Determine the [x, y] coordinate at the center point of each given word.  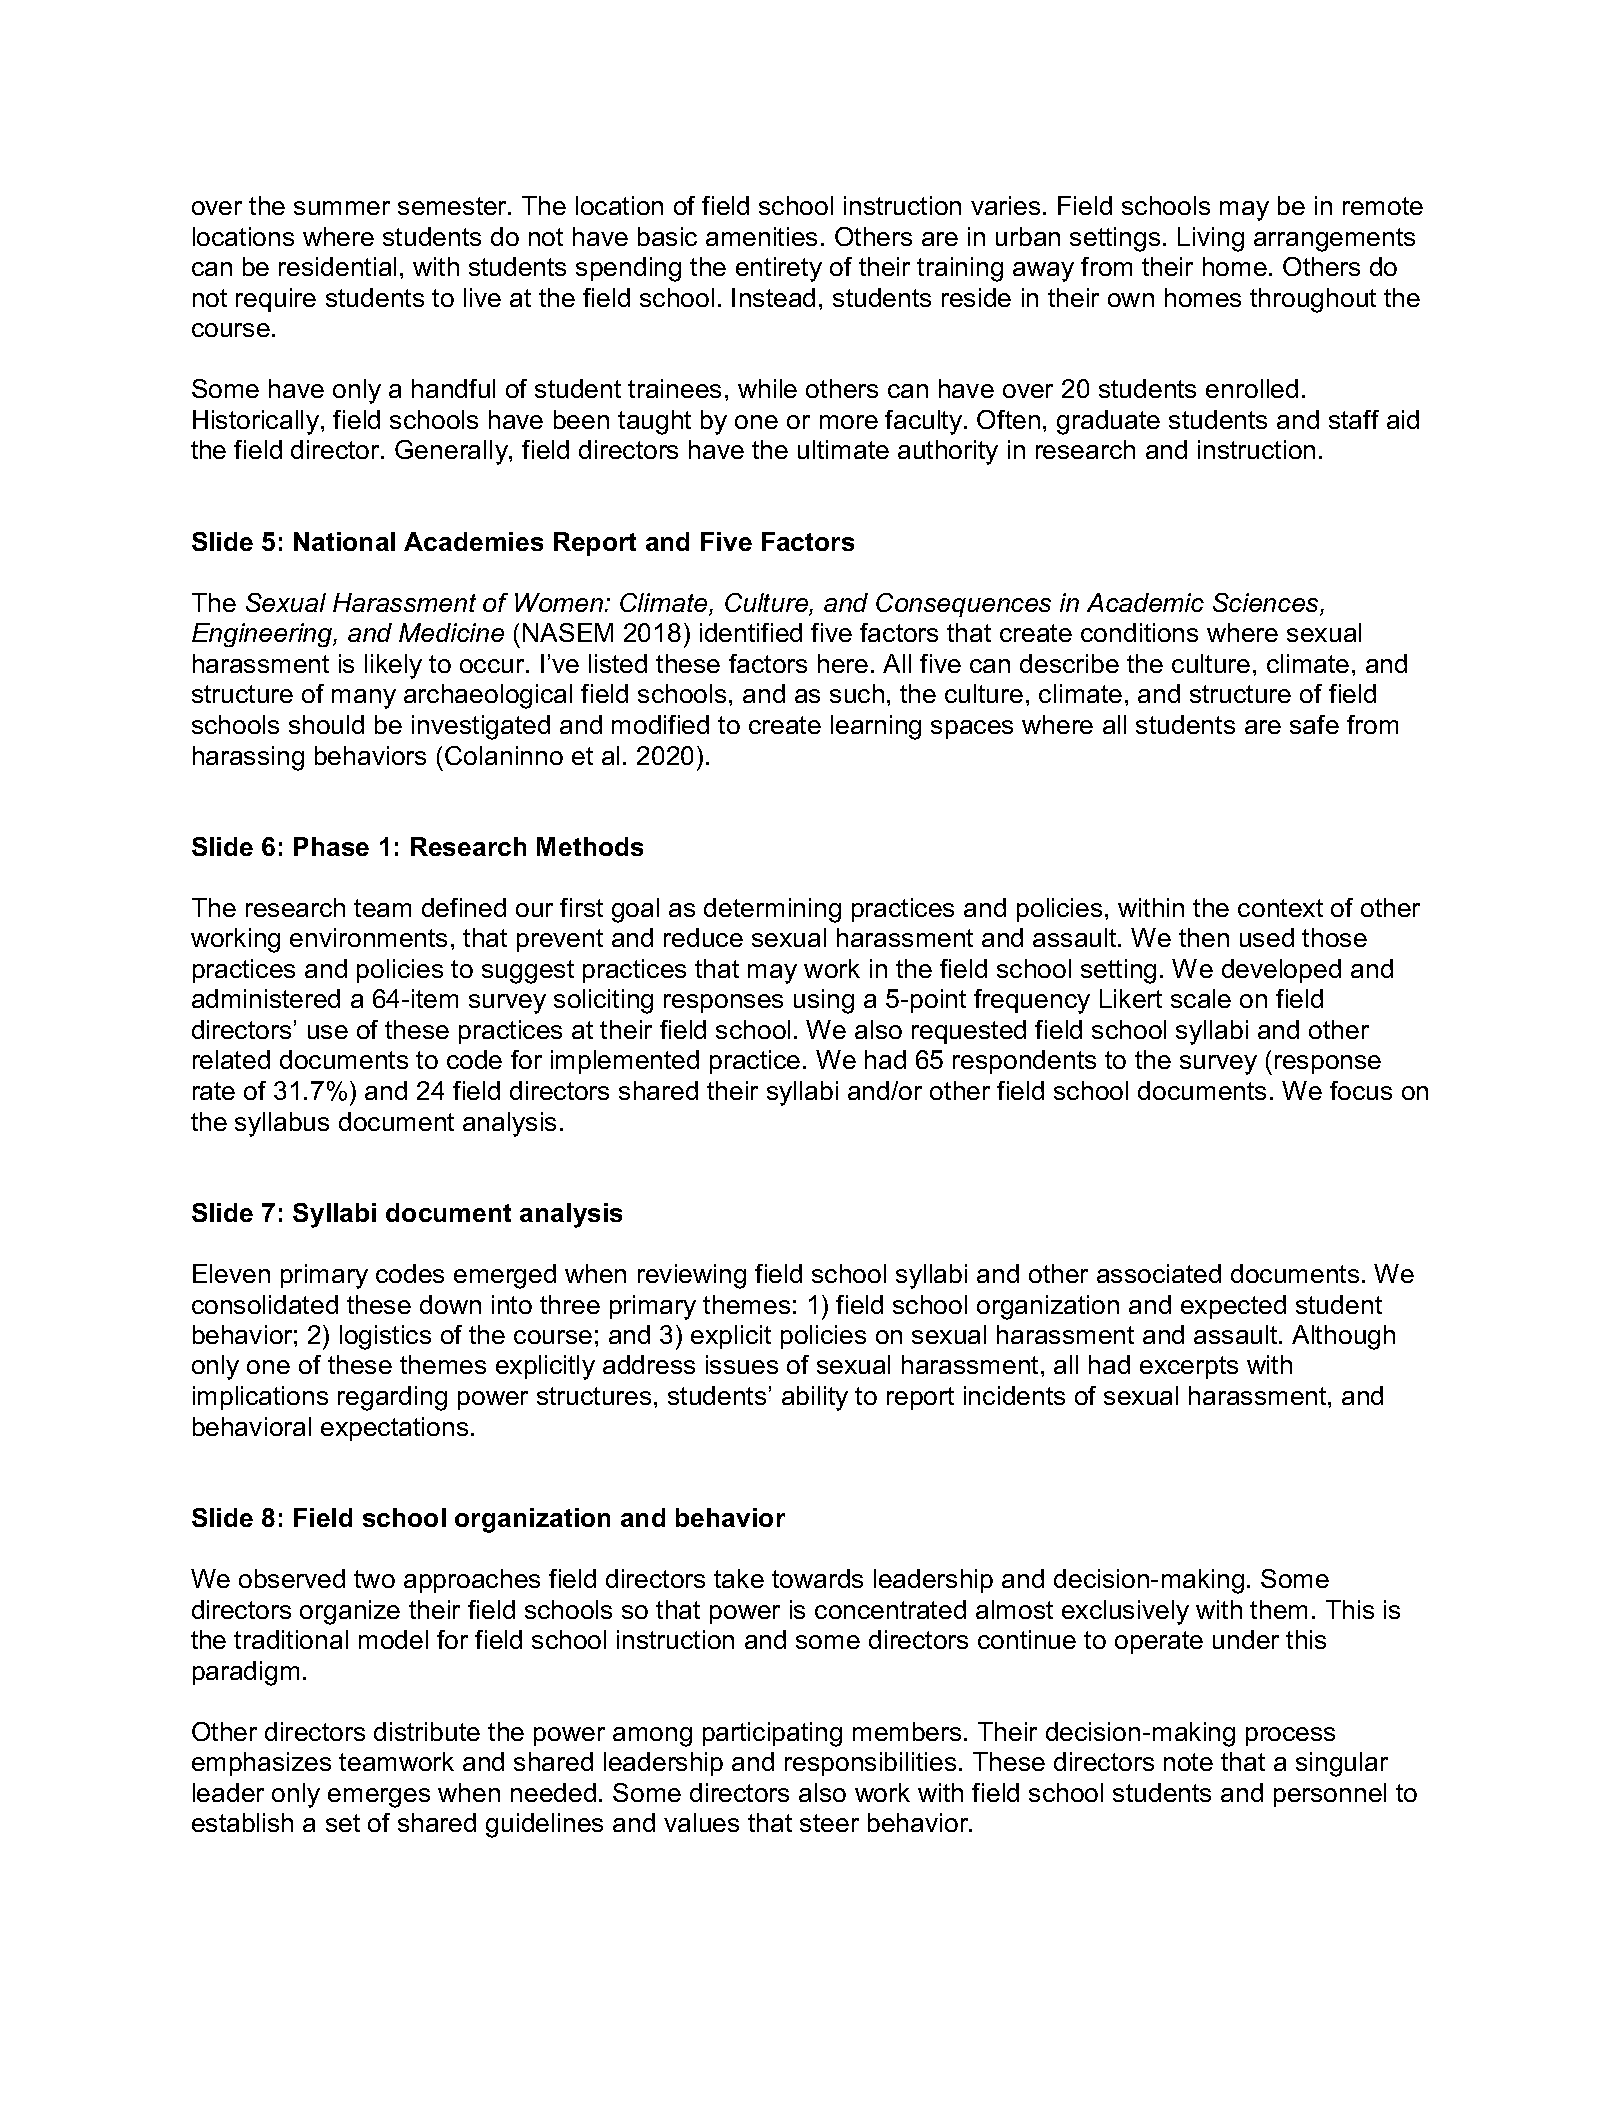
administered [266, 998]
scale [1201, 998]
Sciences [1267, 604]
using [824, 1001]
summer [342, 208]
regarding [392, 1398]
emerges [379, 1798]
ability [815, 1398]
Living [1211, 239]
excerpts [1189, 1367]
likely [393, 666]
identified [751, 632]
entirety [779, 269]
